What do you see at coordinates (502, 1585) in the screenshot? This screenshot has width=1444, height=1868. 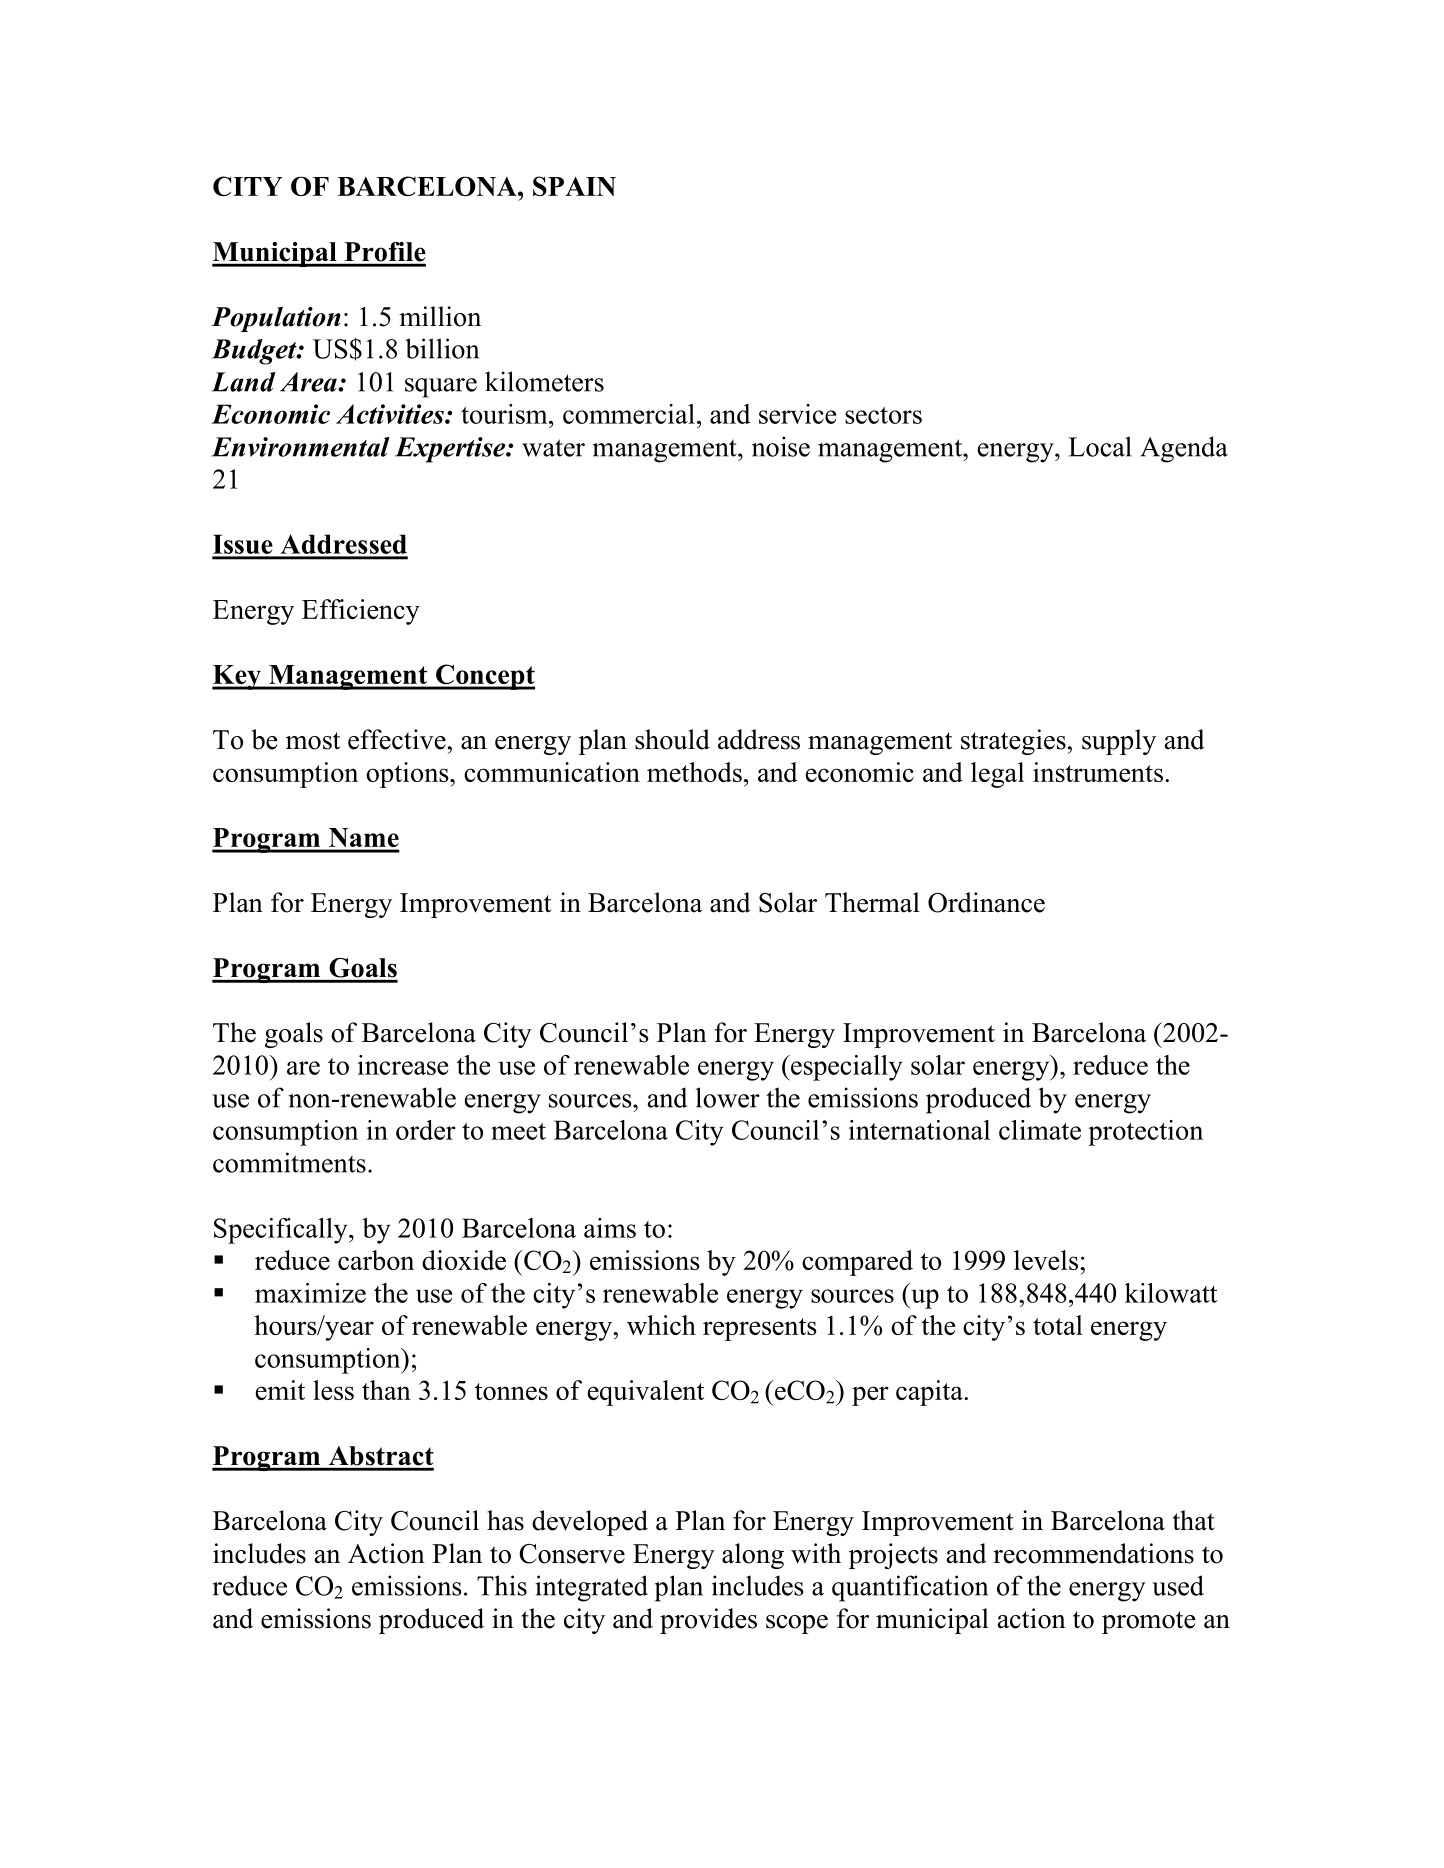 I see `This` at bounding box center [502, 1585].
